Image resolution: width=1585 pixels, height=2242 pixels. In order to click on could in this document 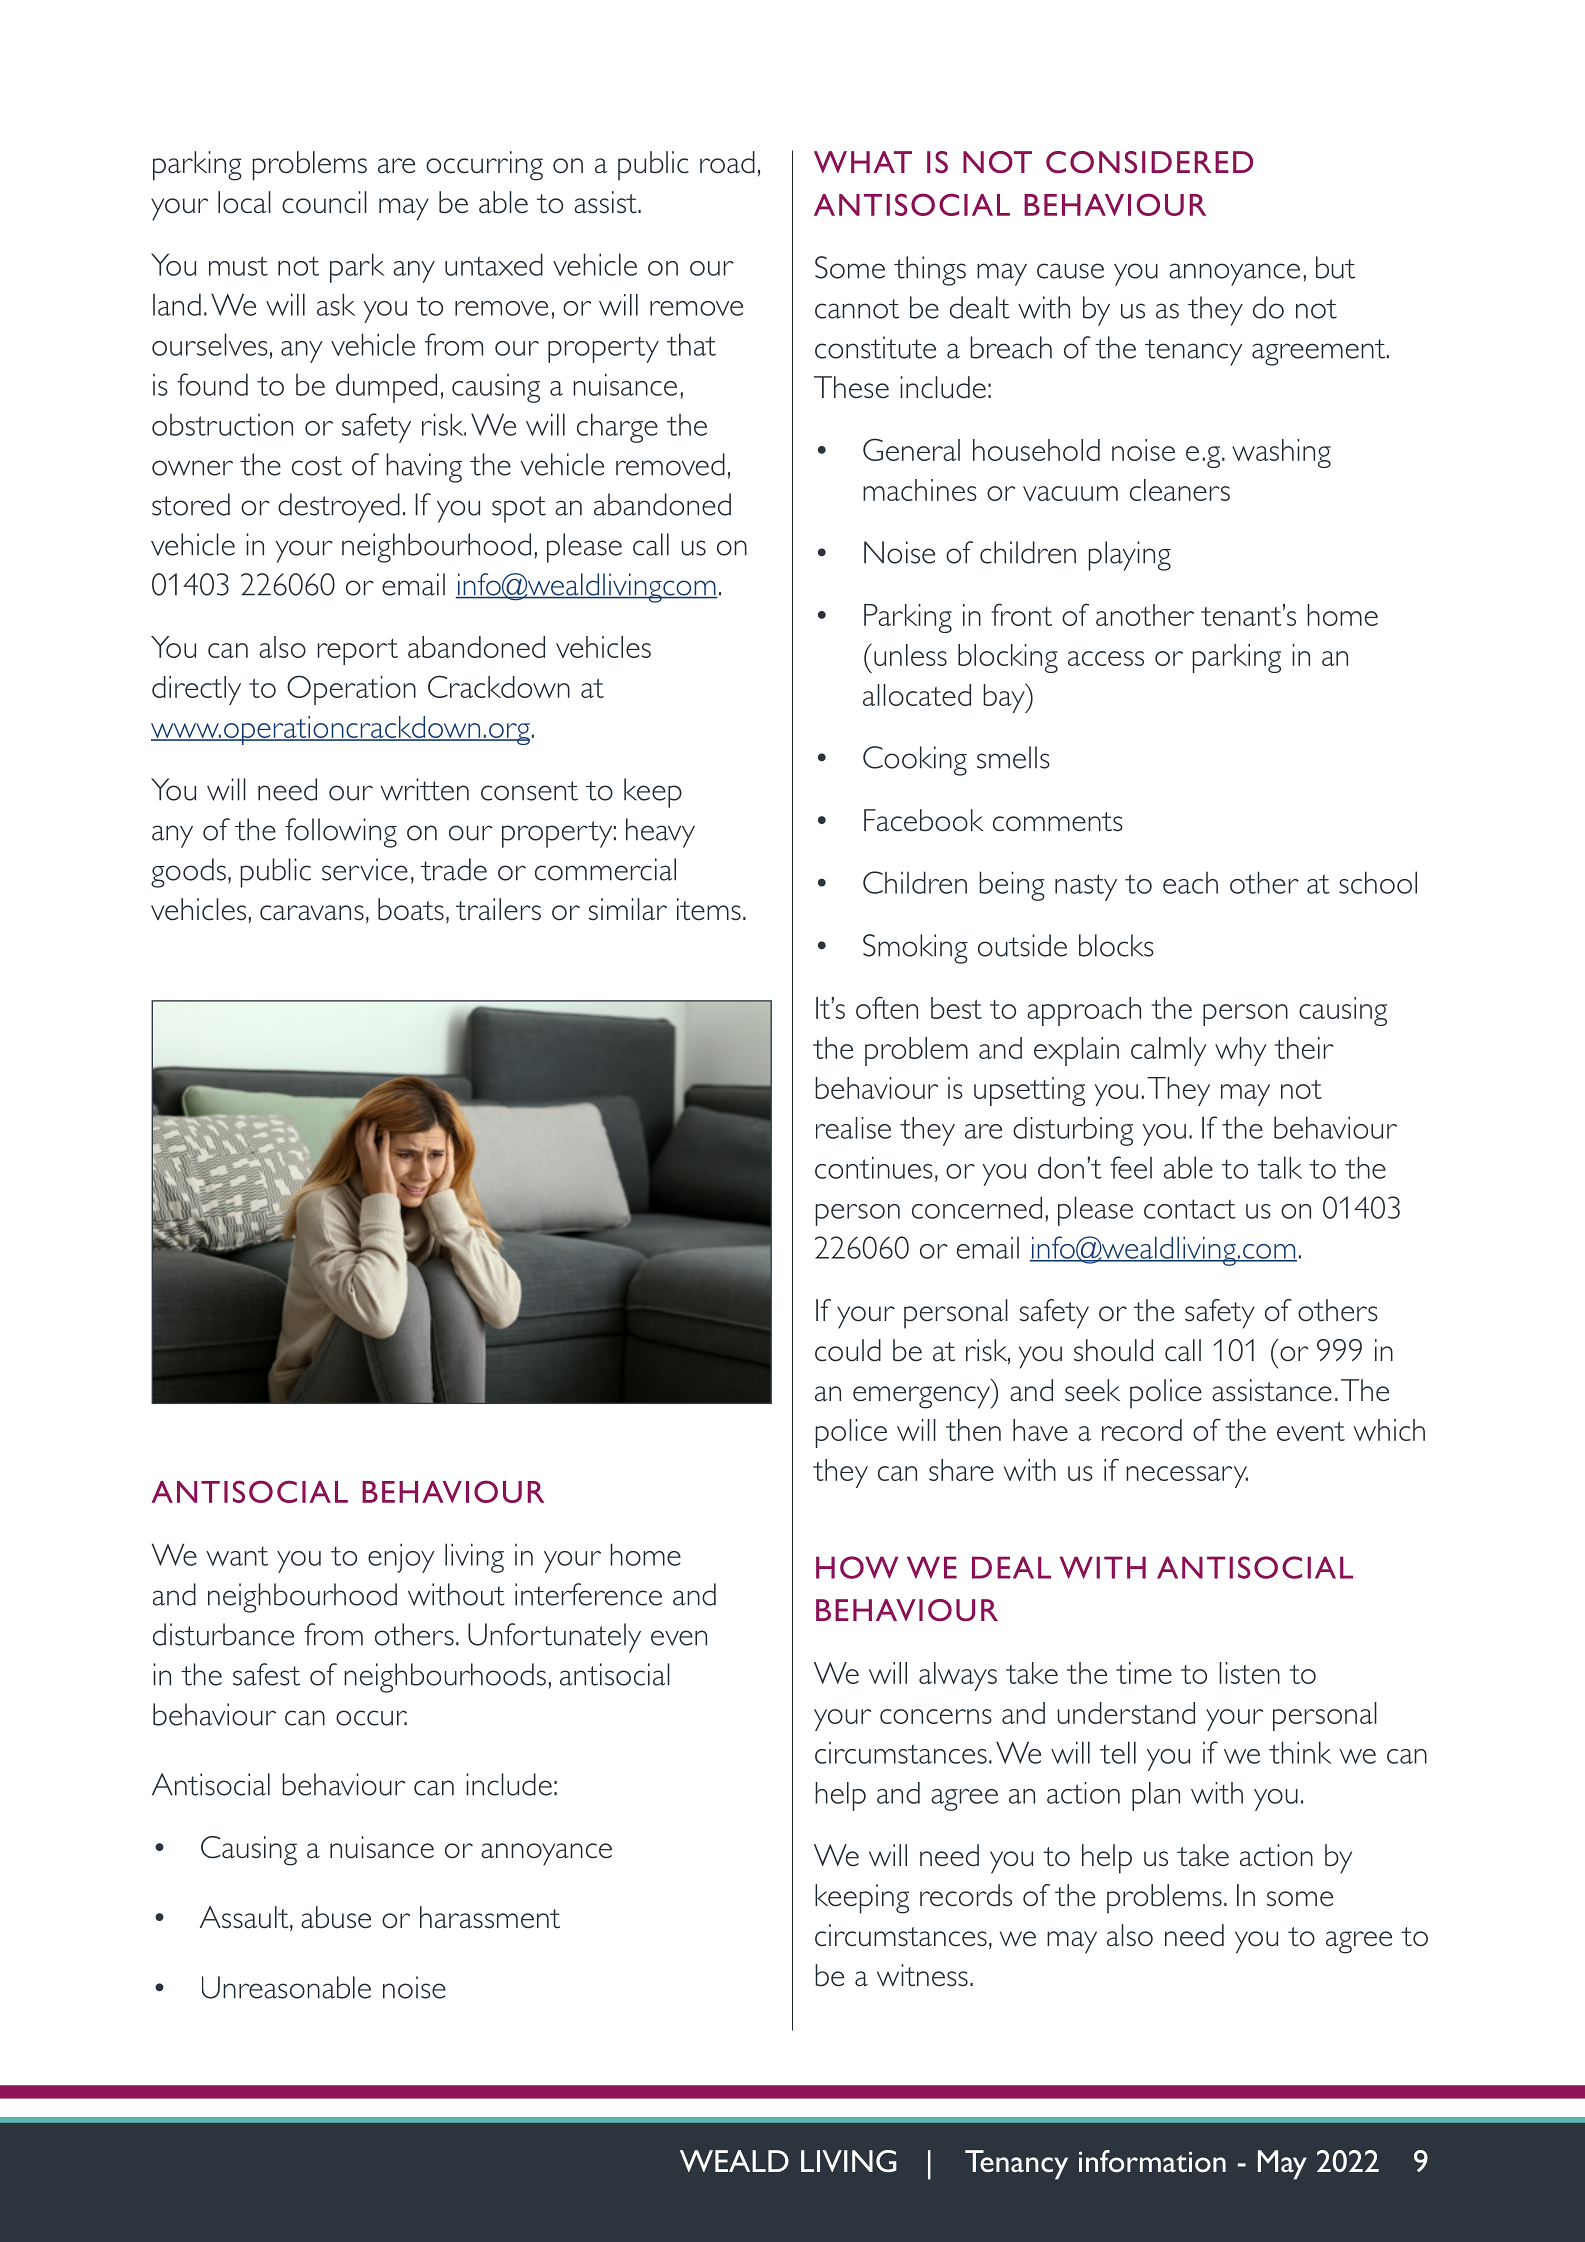, I will do `click(848, 1350)`.
